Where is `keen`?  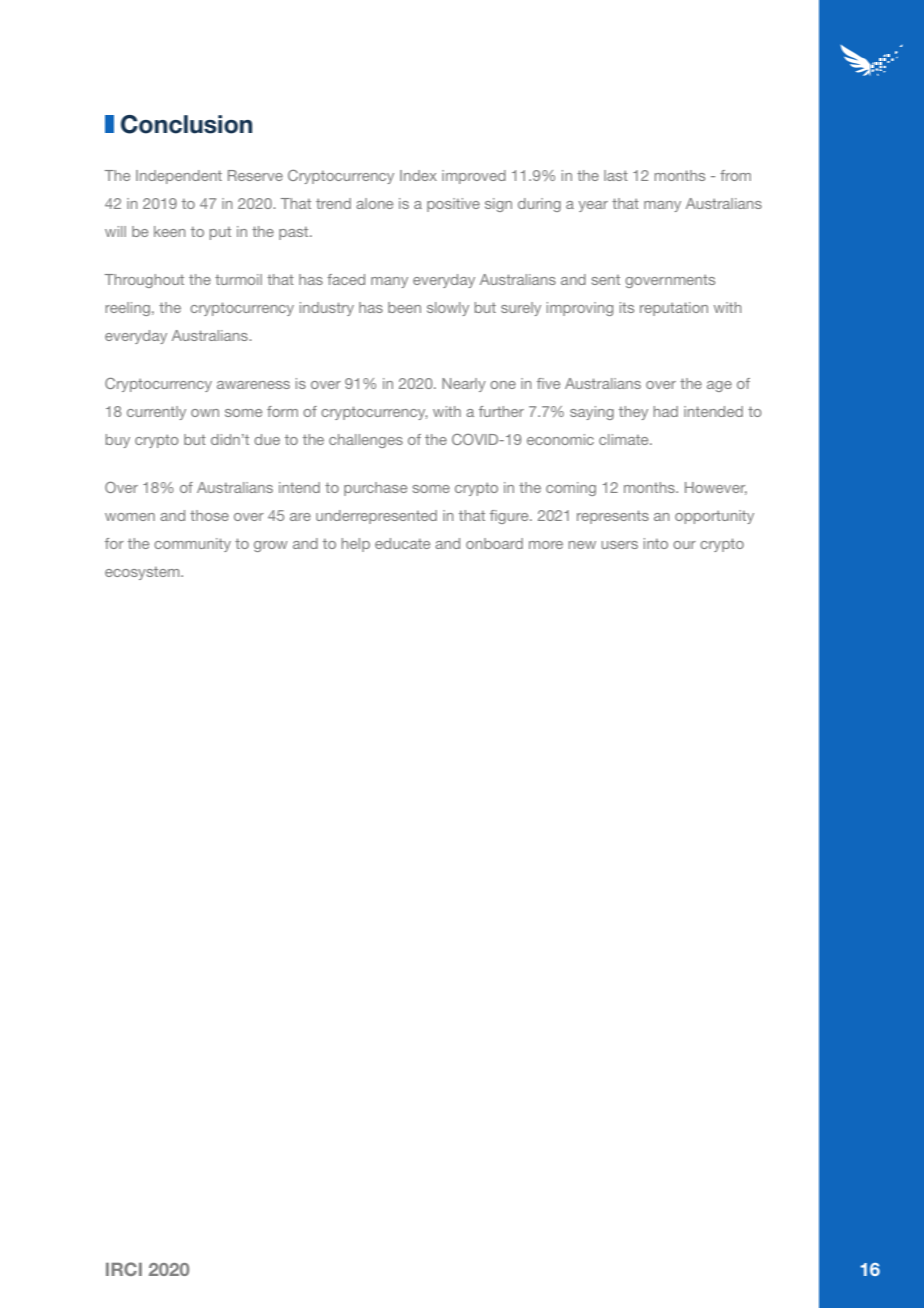 keen is located at coordinates (169, 231).
